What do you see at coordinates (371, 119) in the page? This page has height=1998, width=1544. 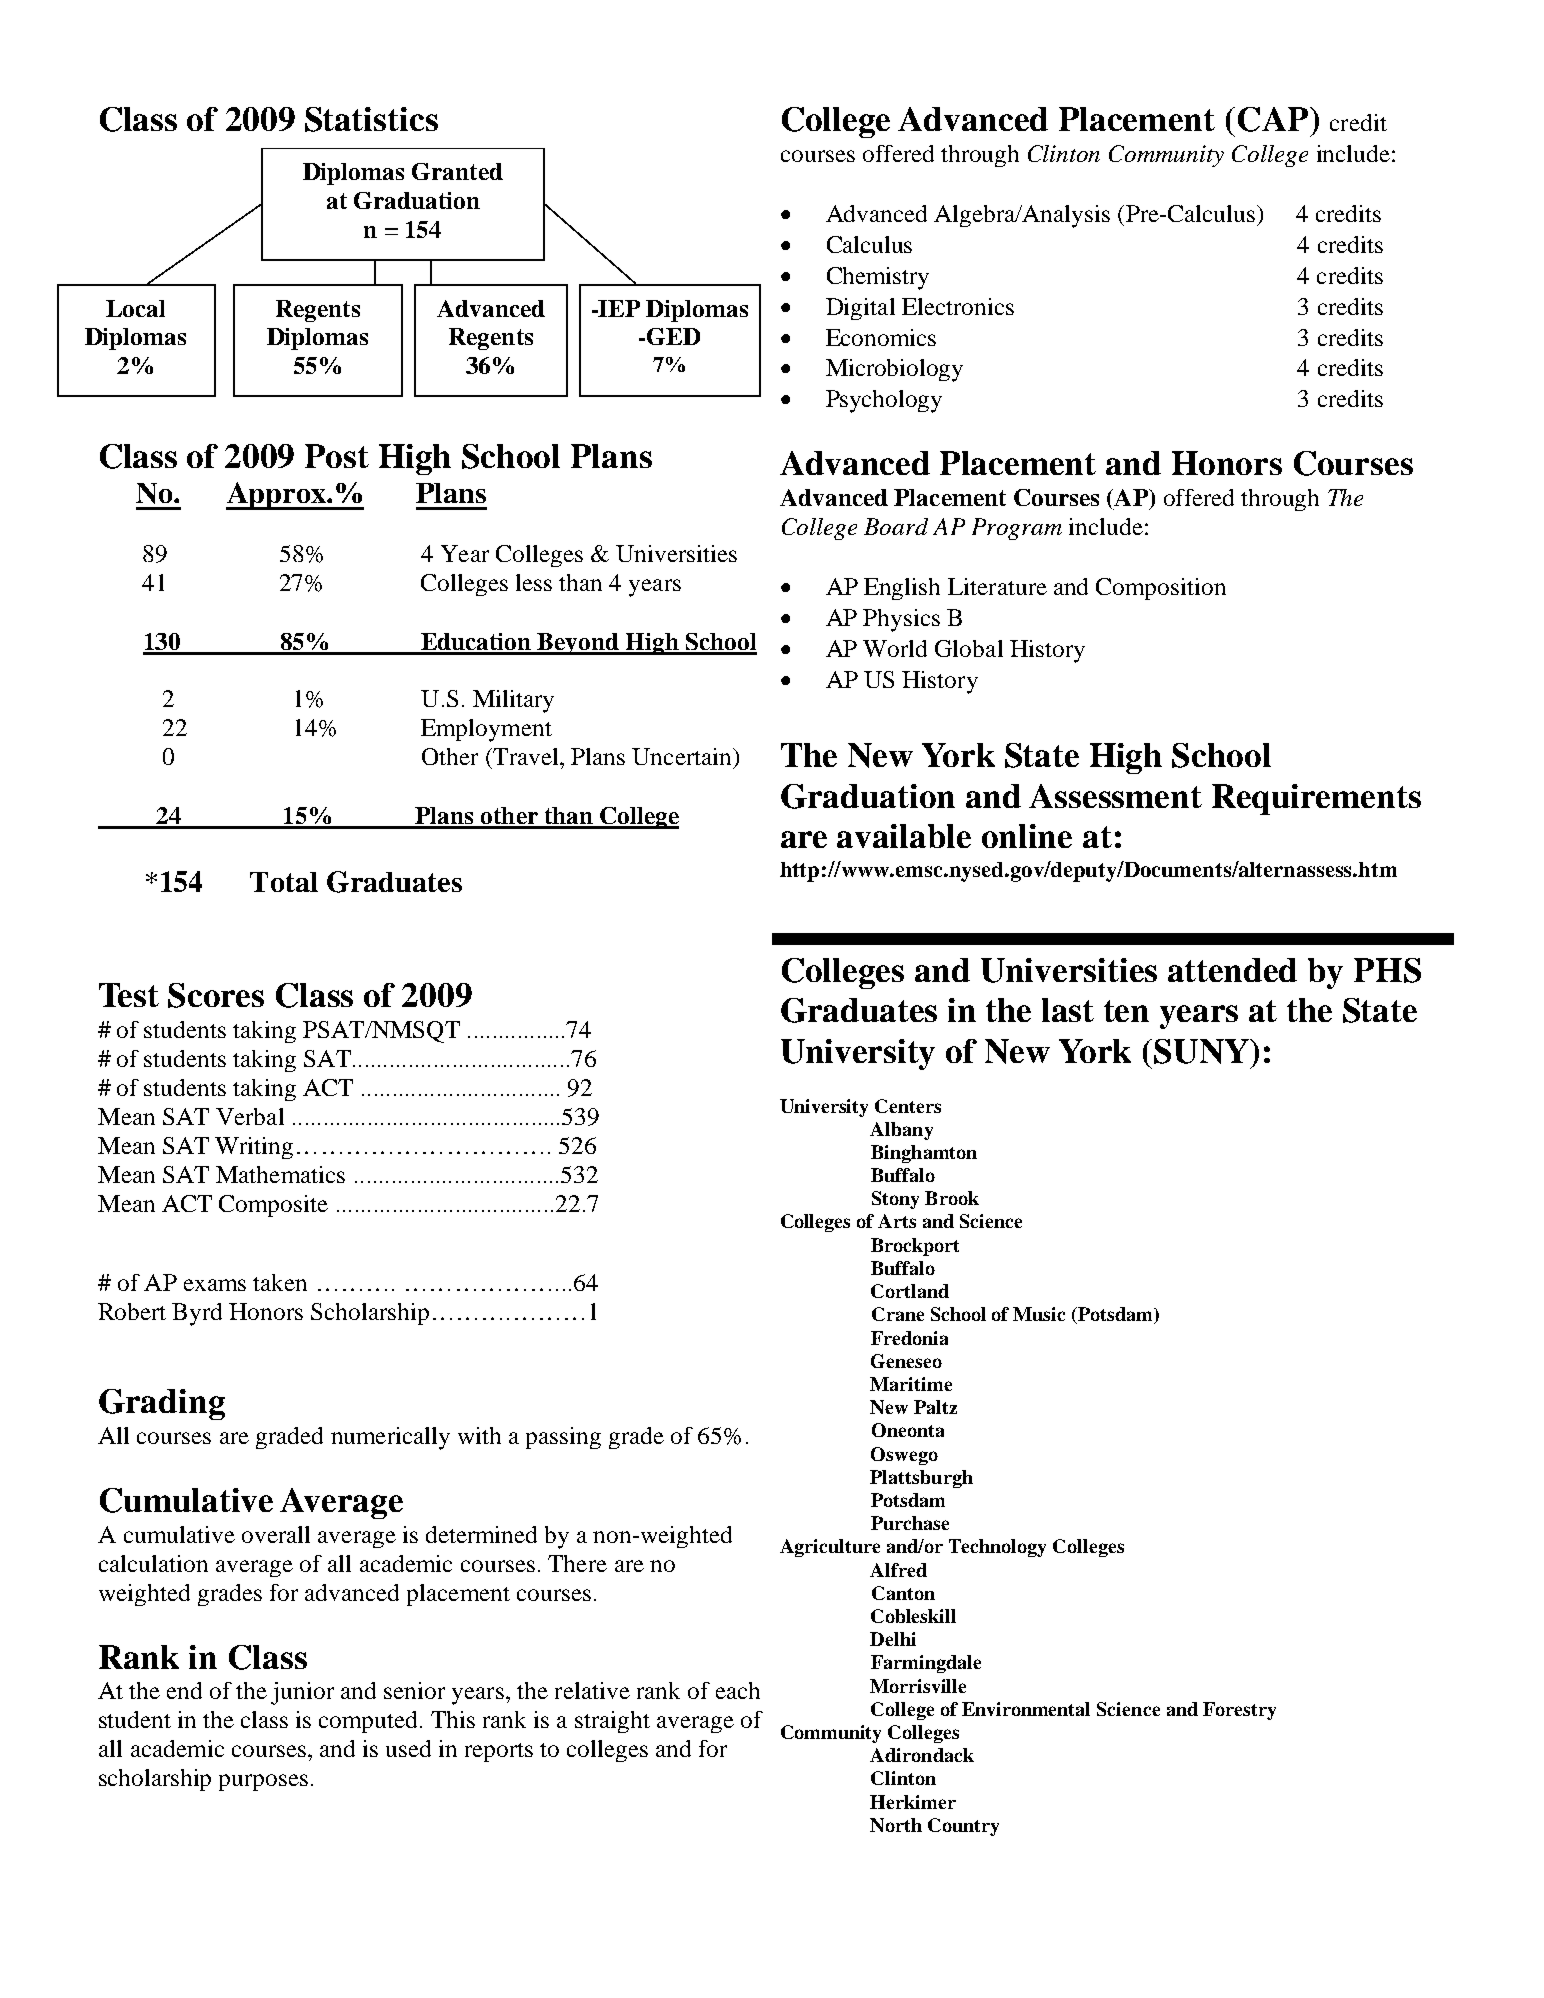 I see `Statistics` at bounding box center [371, 119].
